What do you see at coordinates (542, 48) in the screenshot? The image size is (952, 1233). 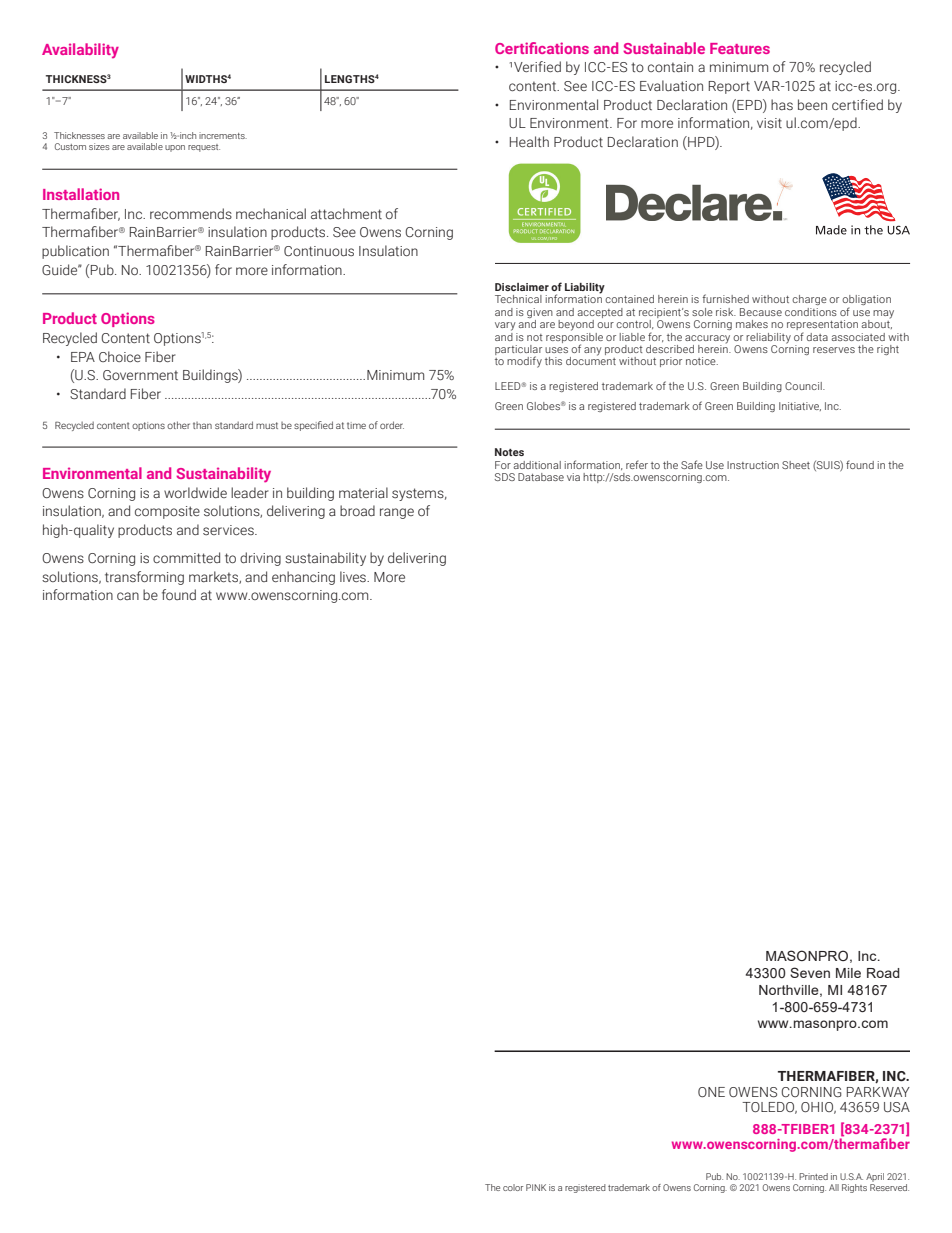 I see `Certifications` at bounding box center [542, 48].
